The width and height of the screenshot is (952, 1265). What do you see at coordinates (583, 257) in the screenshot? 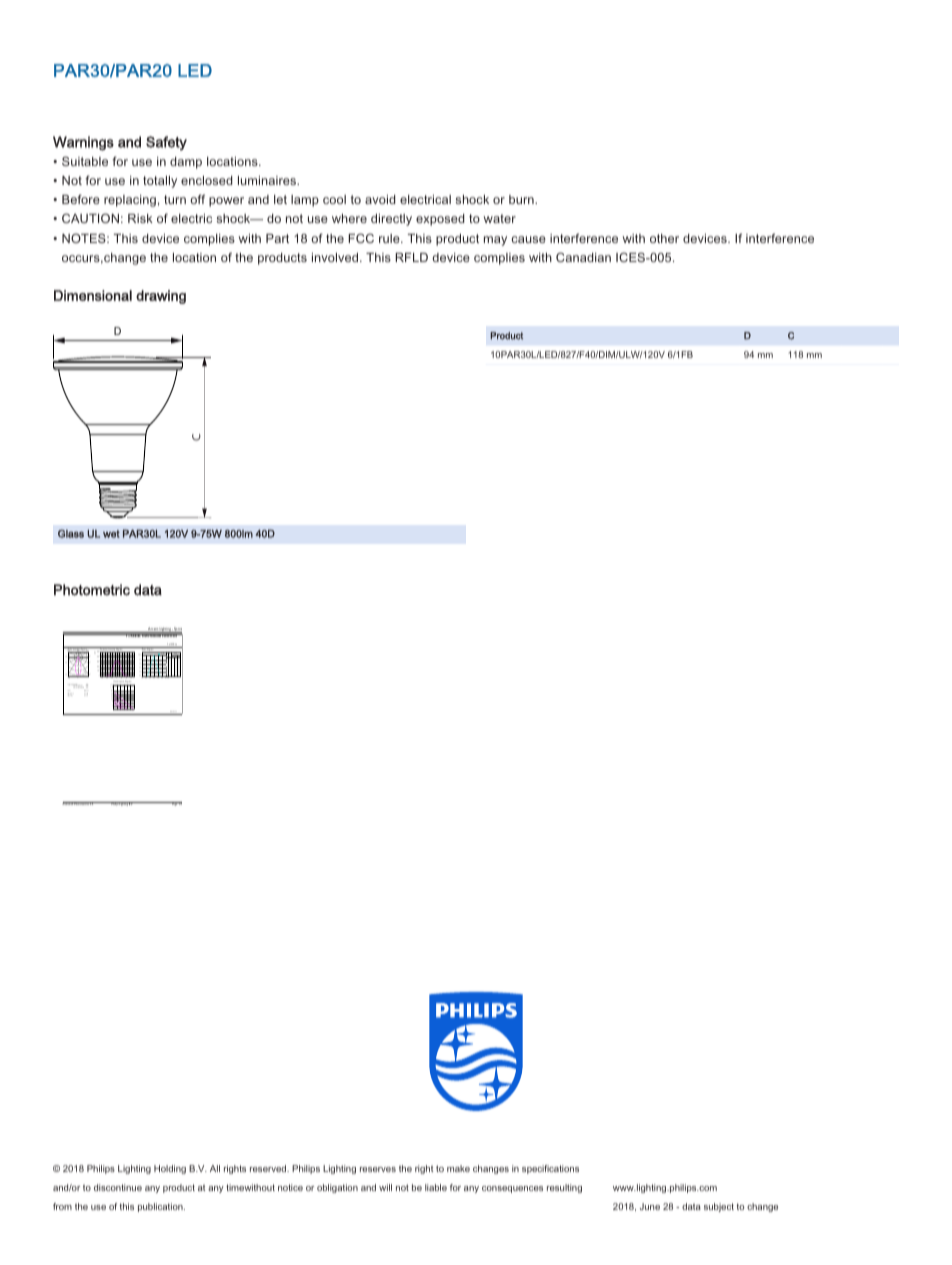
I see `Canadian` at bounding box center [583, 257].
